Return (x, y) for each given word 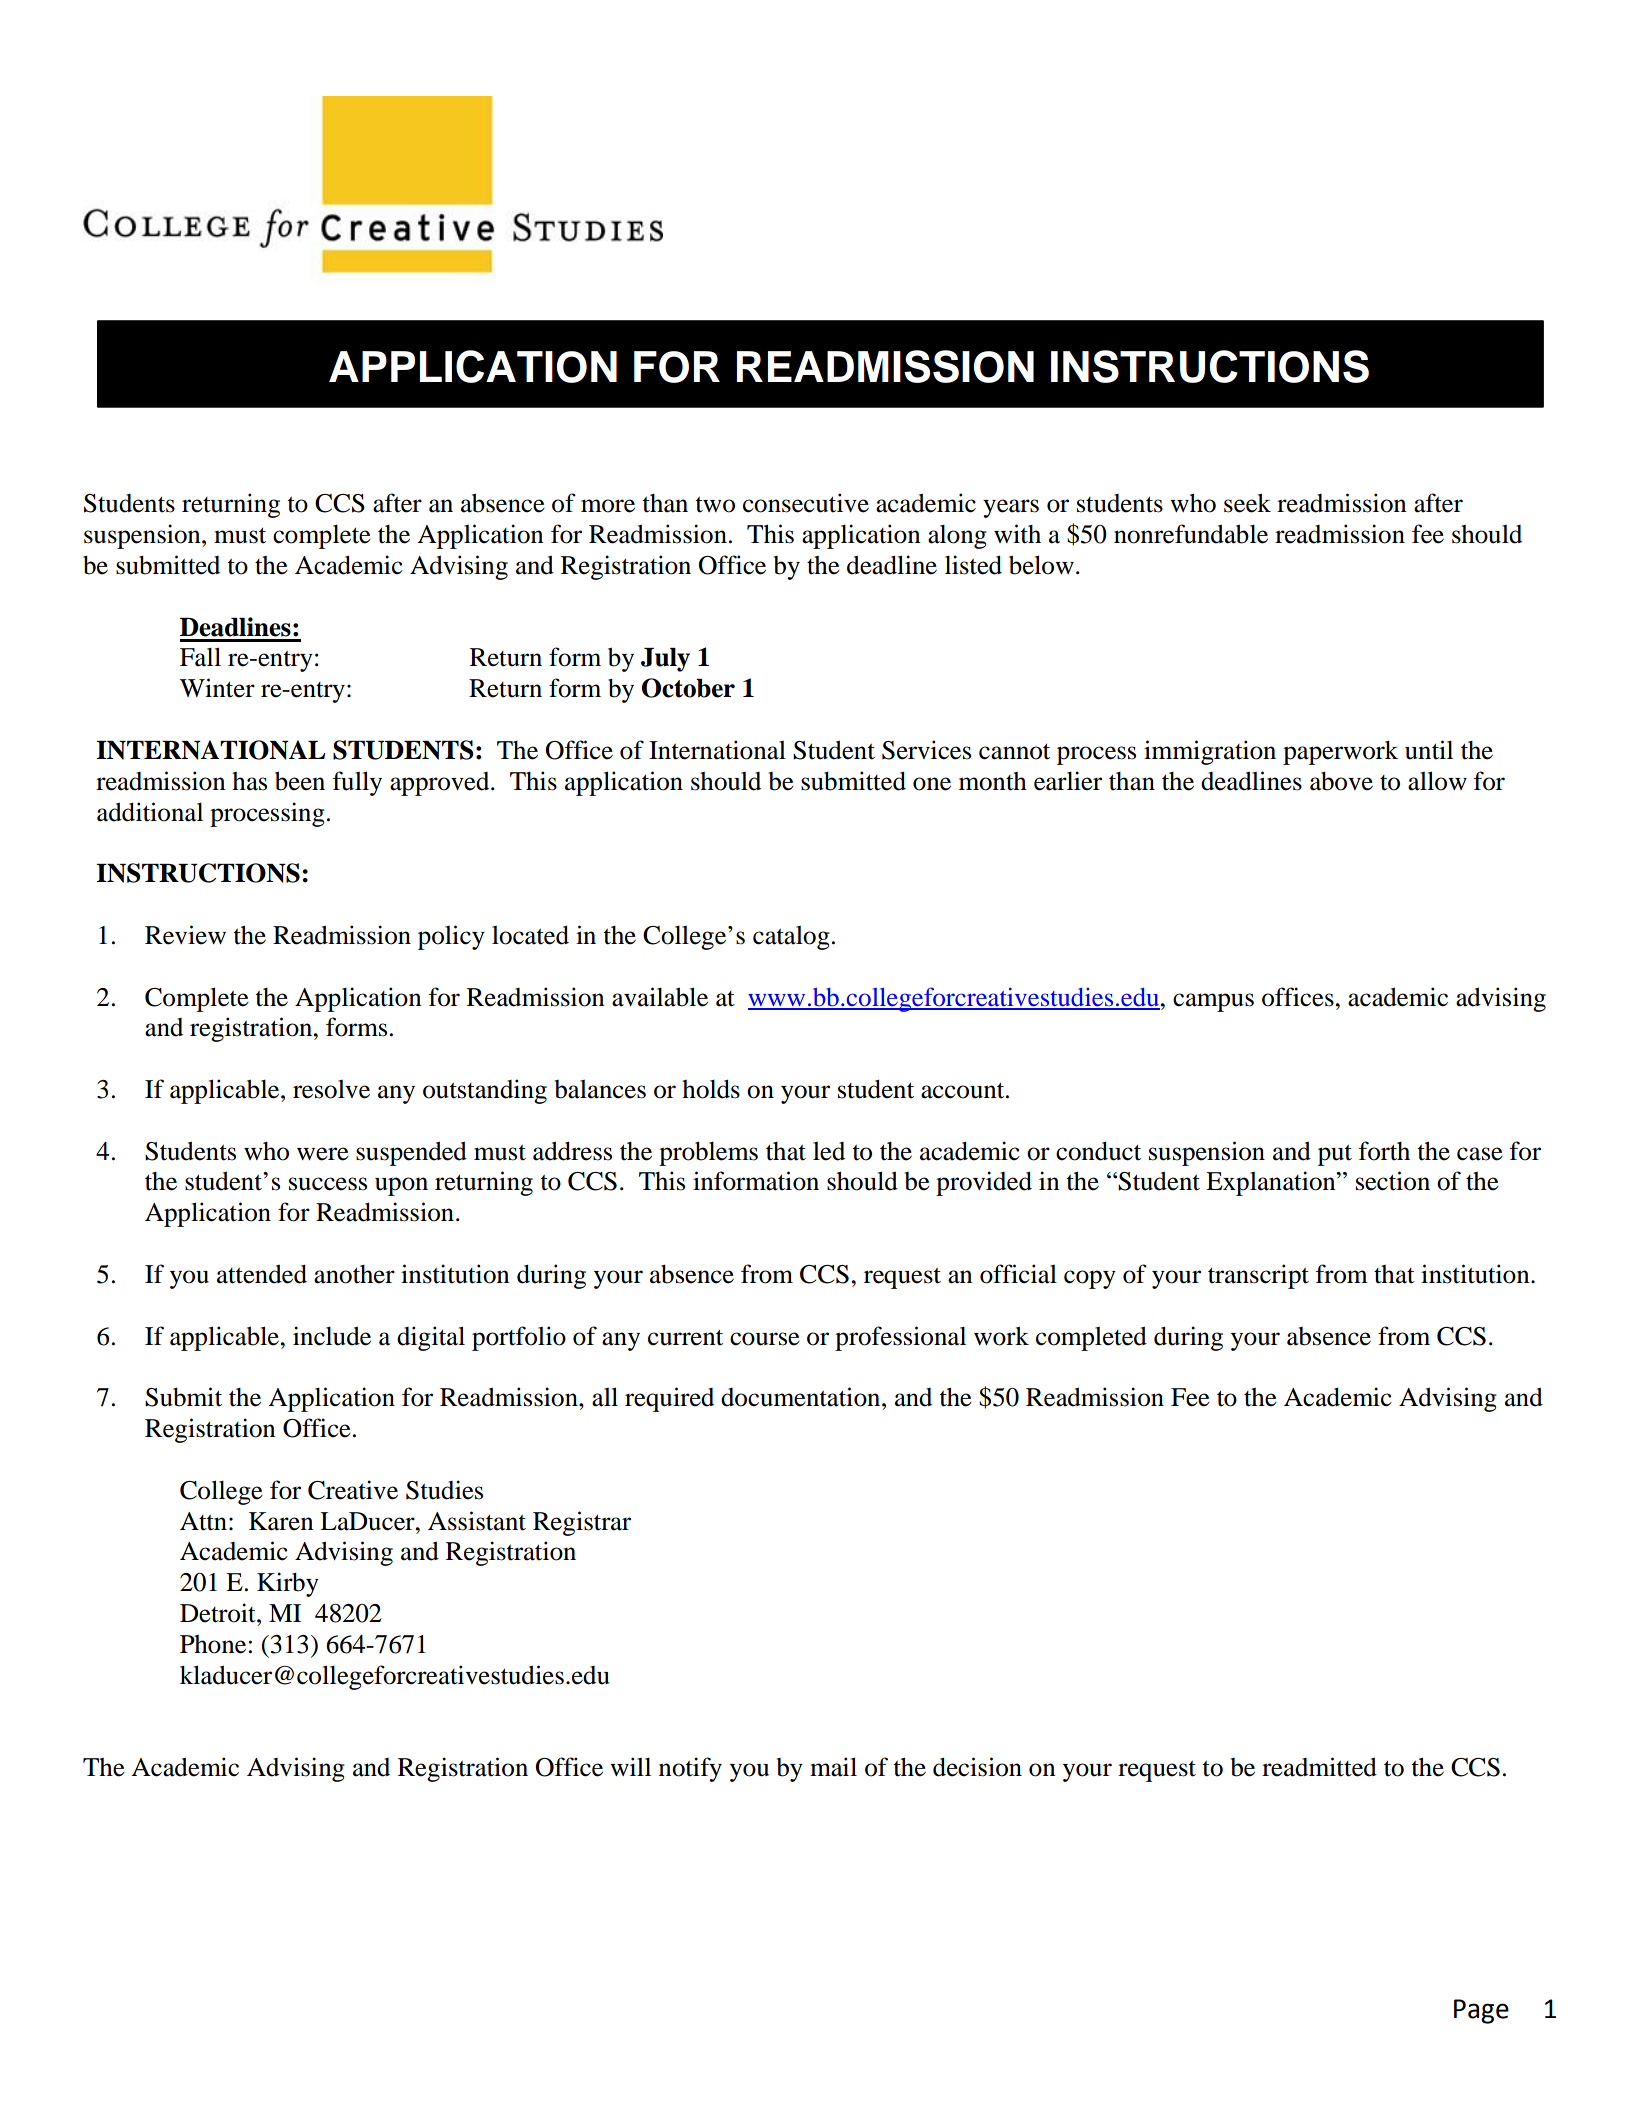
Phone (214, 1644)
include (332, 1336)
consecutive (806, 503)
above (1341, 781)
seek (1247, 503)
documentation (802, 1397)
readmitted (1319, 1767)
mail (833, 1767)
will (630, 1766)
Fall (200, 657)
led (829, 1151)
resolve (331, 1089)
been (300, 781)
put (1335, 1155)
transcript (1258, 1276)
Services (926, 750)
